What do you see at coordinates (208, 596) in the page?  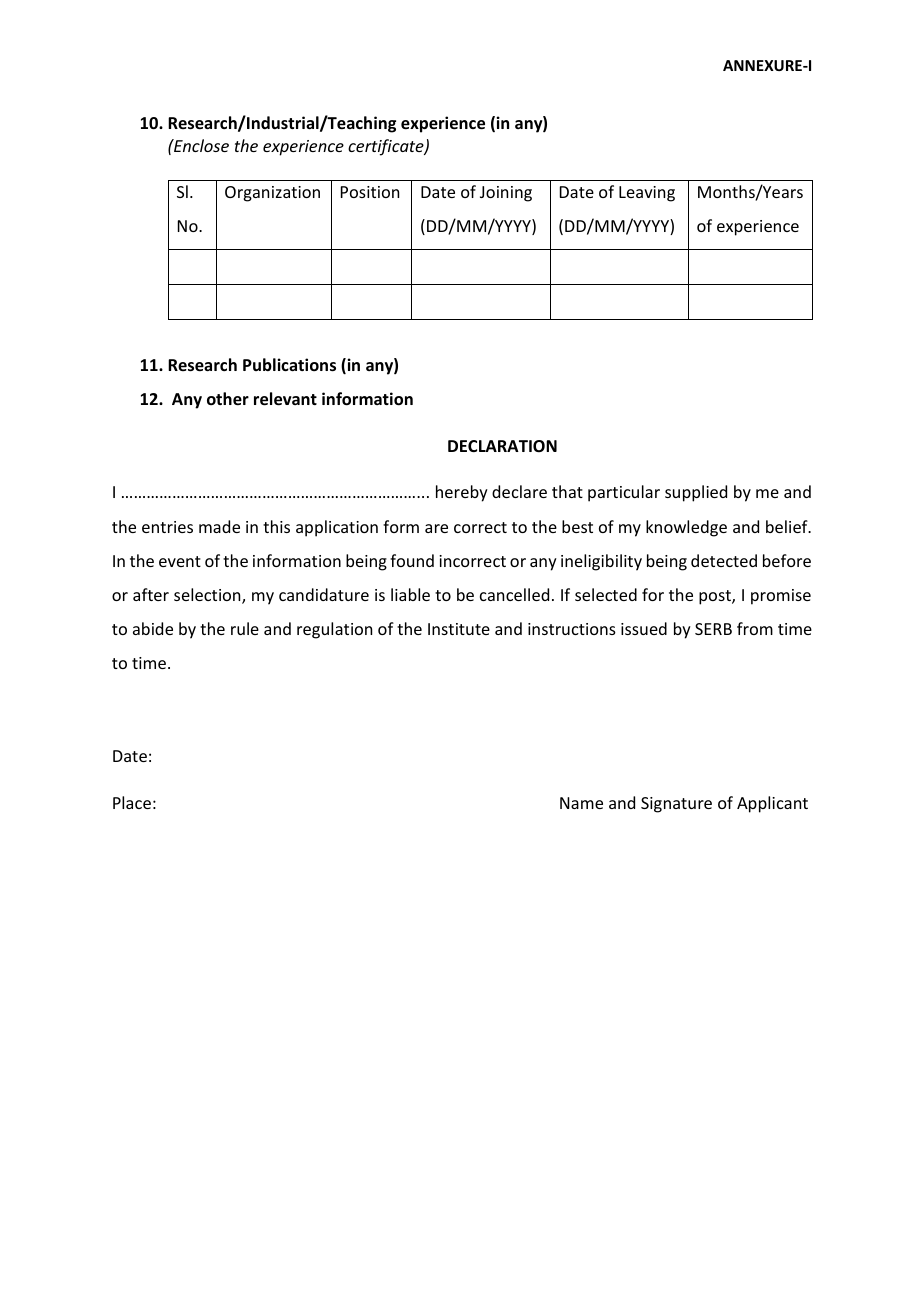 I see `selection` at bounding box center [208, 596].
